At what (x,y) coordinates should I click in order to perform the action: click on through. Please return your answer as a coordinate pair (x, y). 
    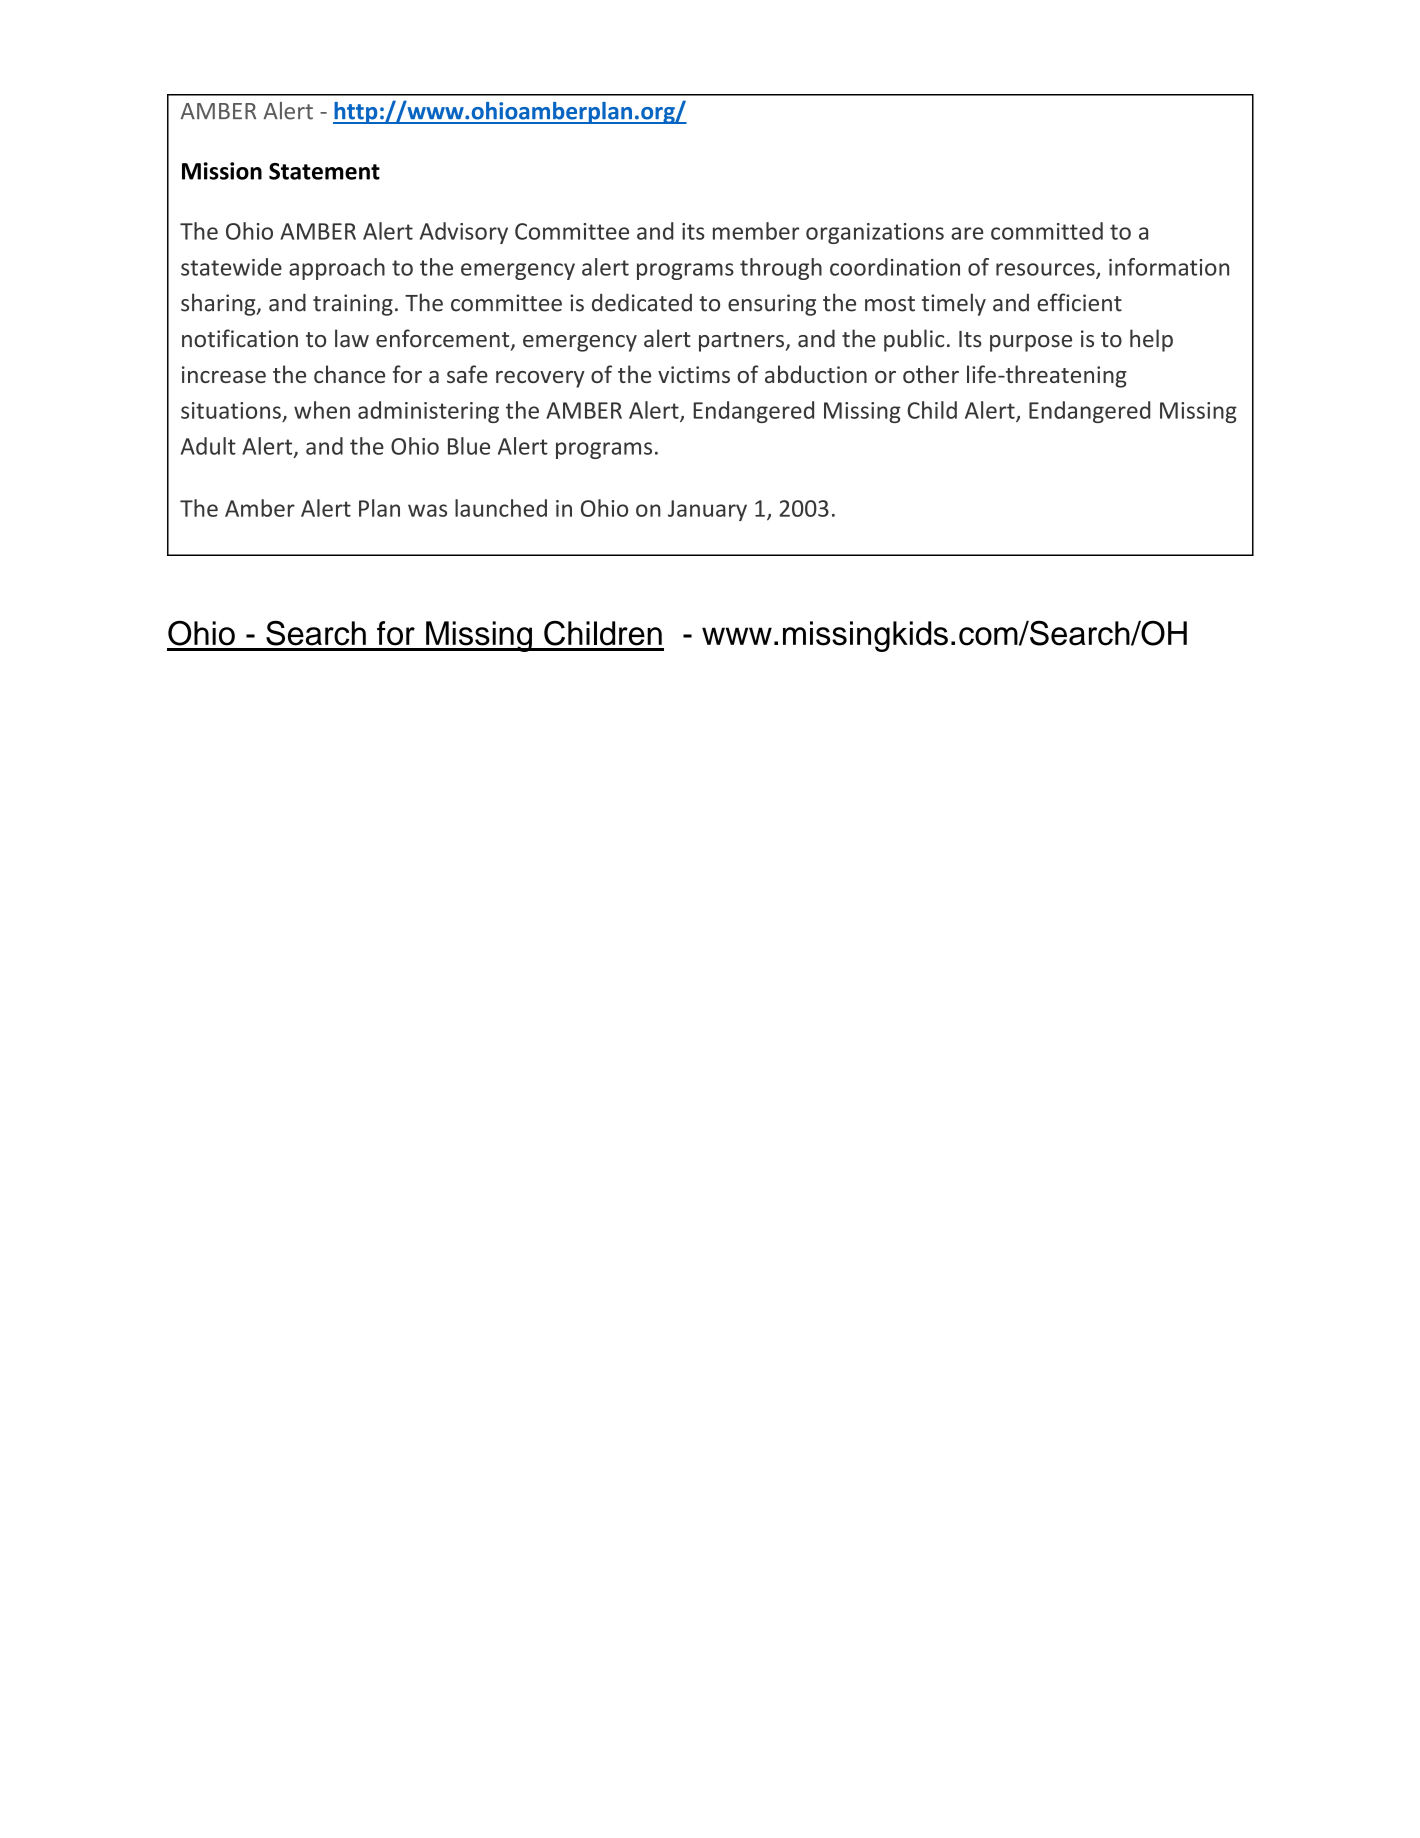
    Looking at the image, I should click on (781, 269).
